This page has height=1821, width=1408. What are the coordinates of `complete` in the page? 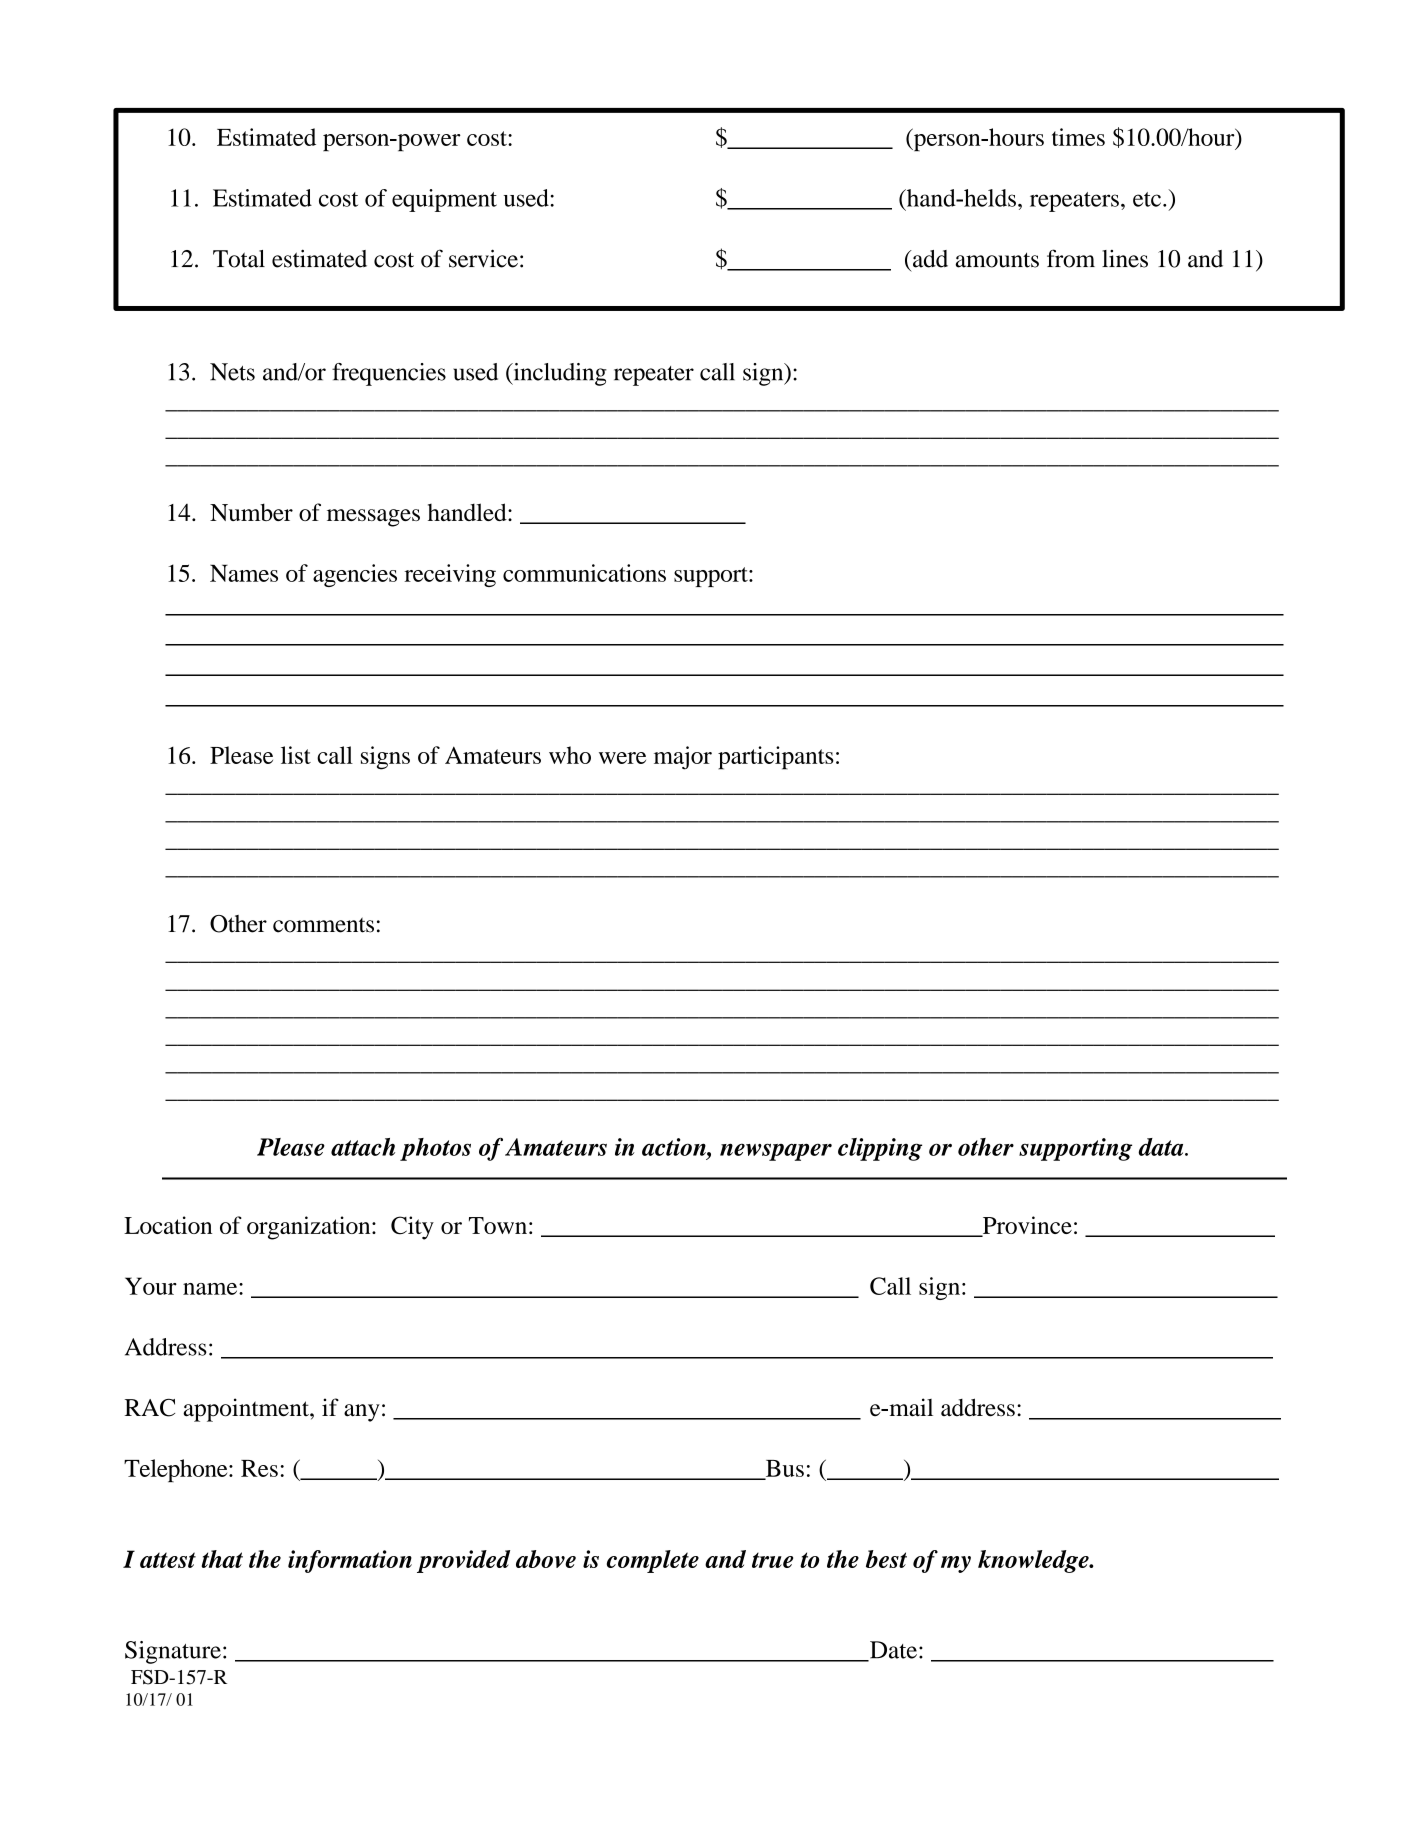 It's located at (653, 1561).
